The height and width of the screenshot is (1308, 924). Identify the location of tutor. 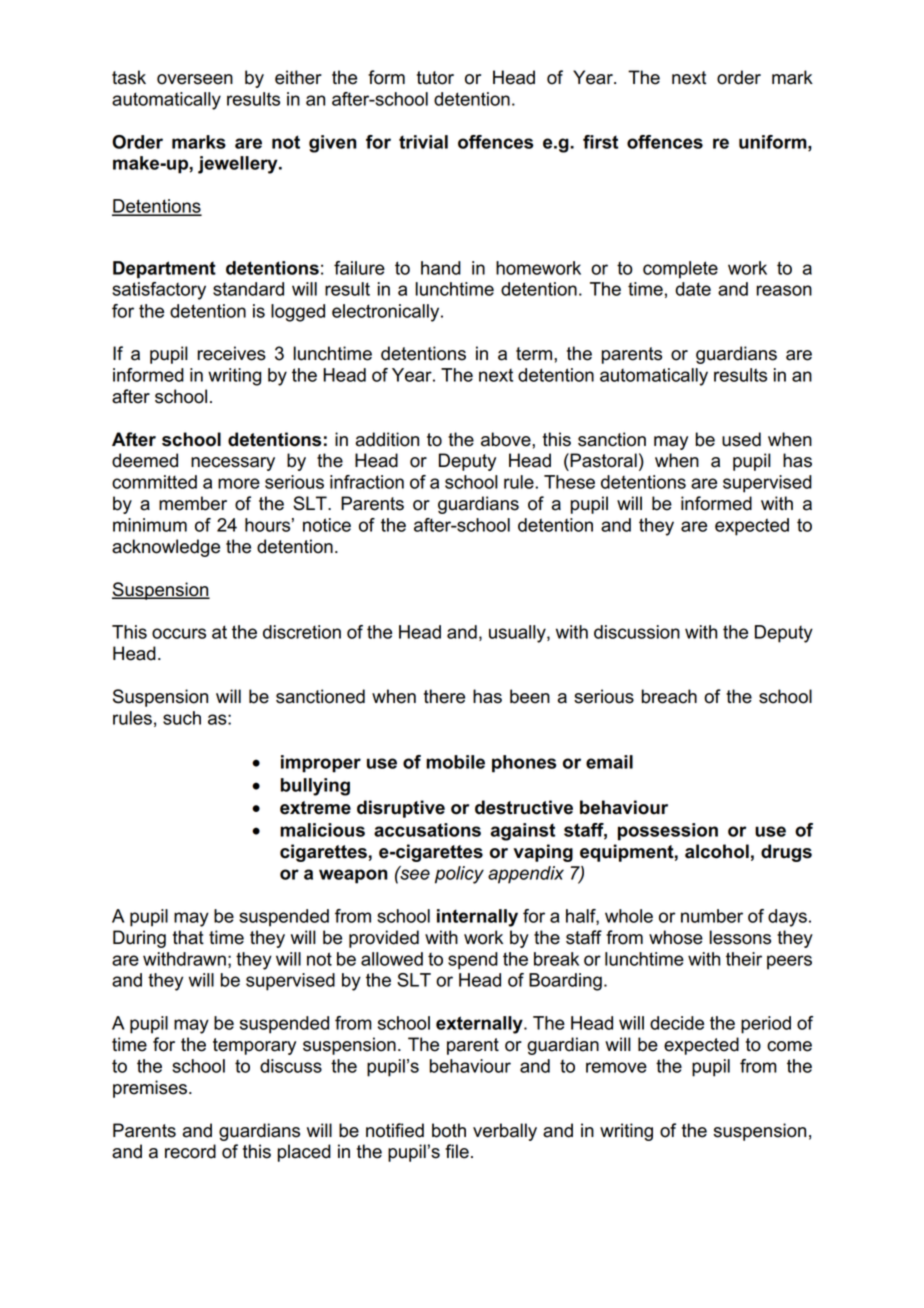
(435, 78).
